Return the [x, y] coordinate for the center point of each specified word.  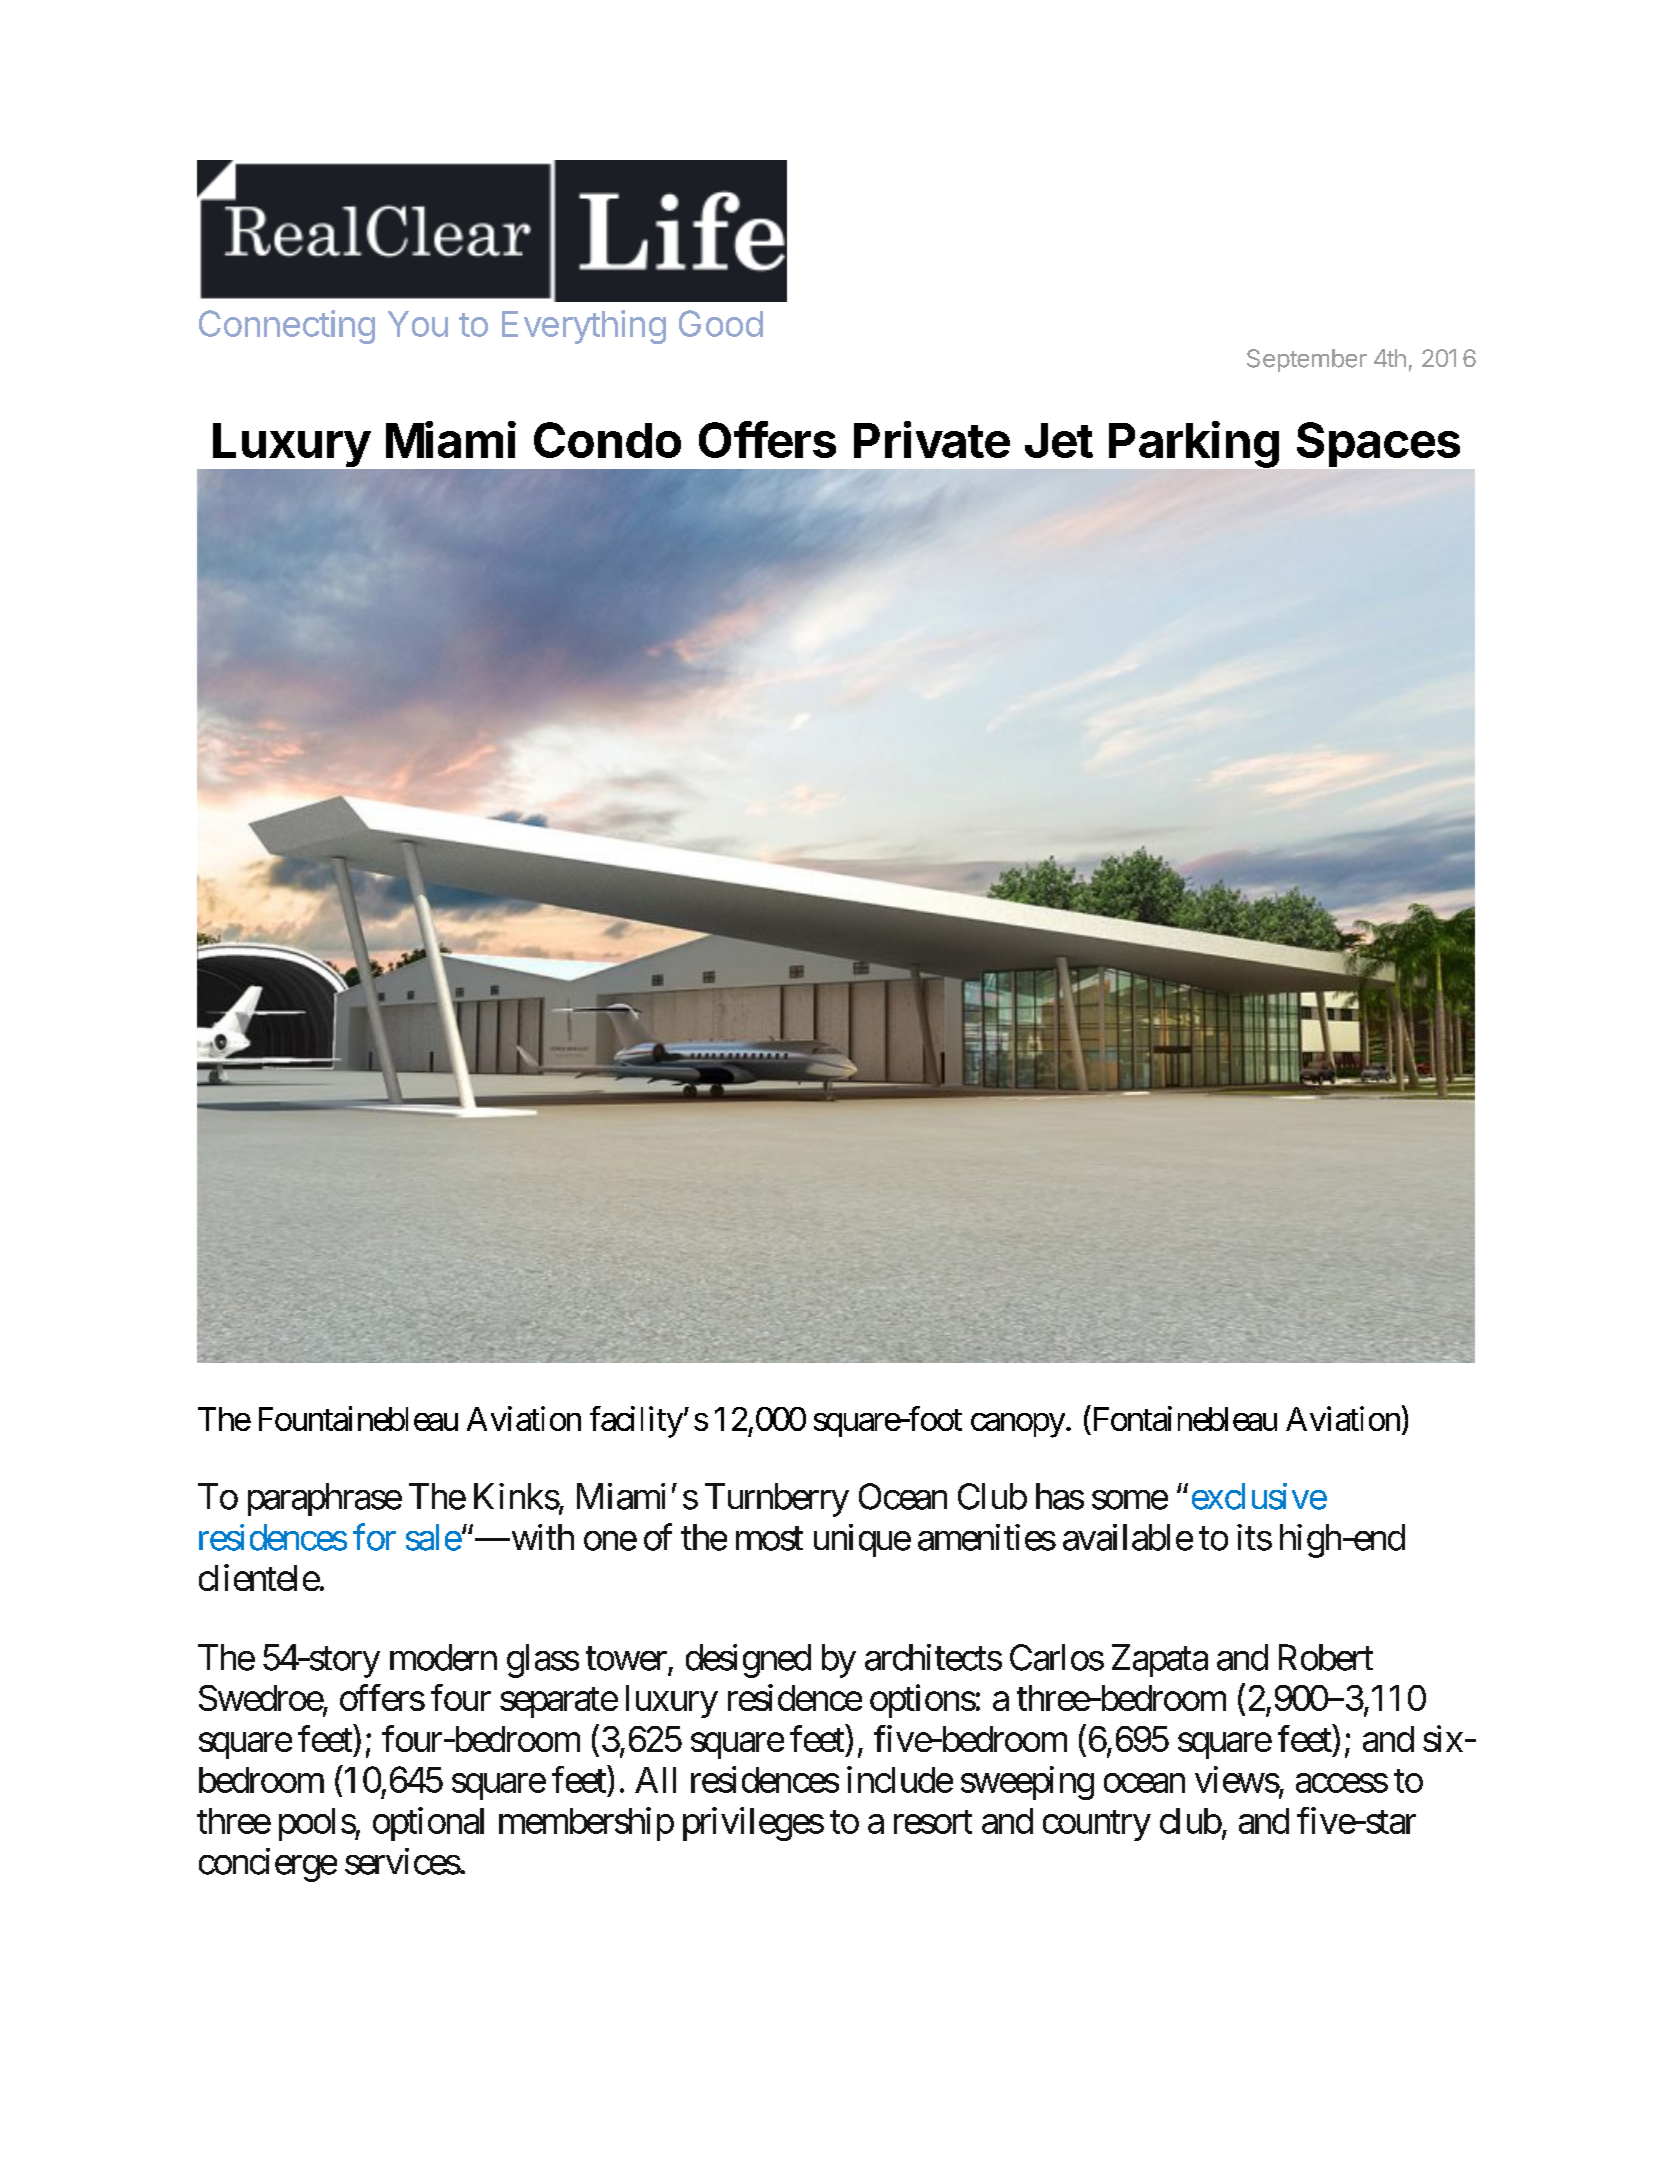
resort [933, 1822]
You [418, 324]
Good [721, 323]
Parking [1194, 444]
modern [443, 1657]
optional [428, 1824]
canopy [1018, 1425]
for [374, 1537]
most [769, 1539]
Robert [1326, 1657]
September [1307, 360]
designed [748, 1661]
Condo [607, 440]
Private [932, 439]
